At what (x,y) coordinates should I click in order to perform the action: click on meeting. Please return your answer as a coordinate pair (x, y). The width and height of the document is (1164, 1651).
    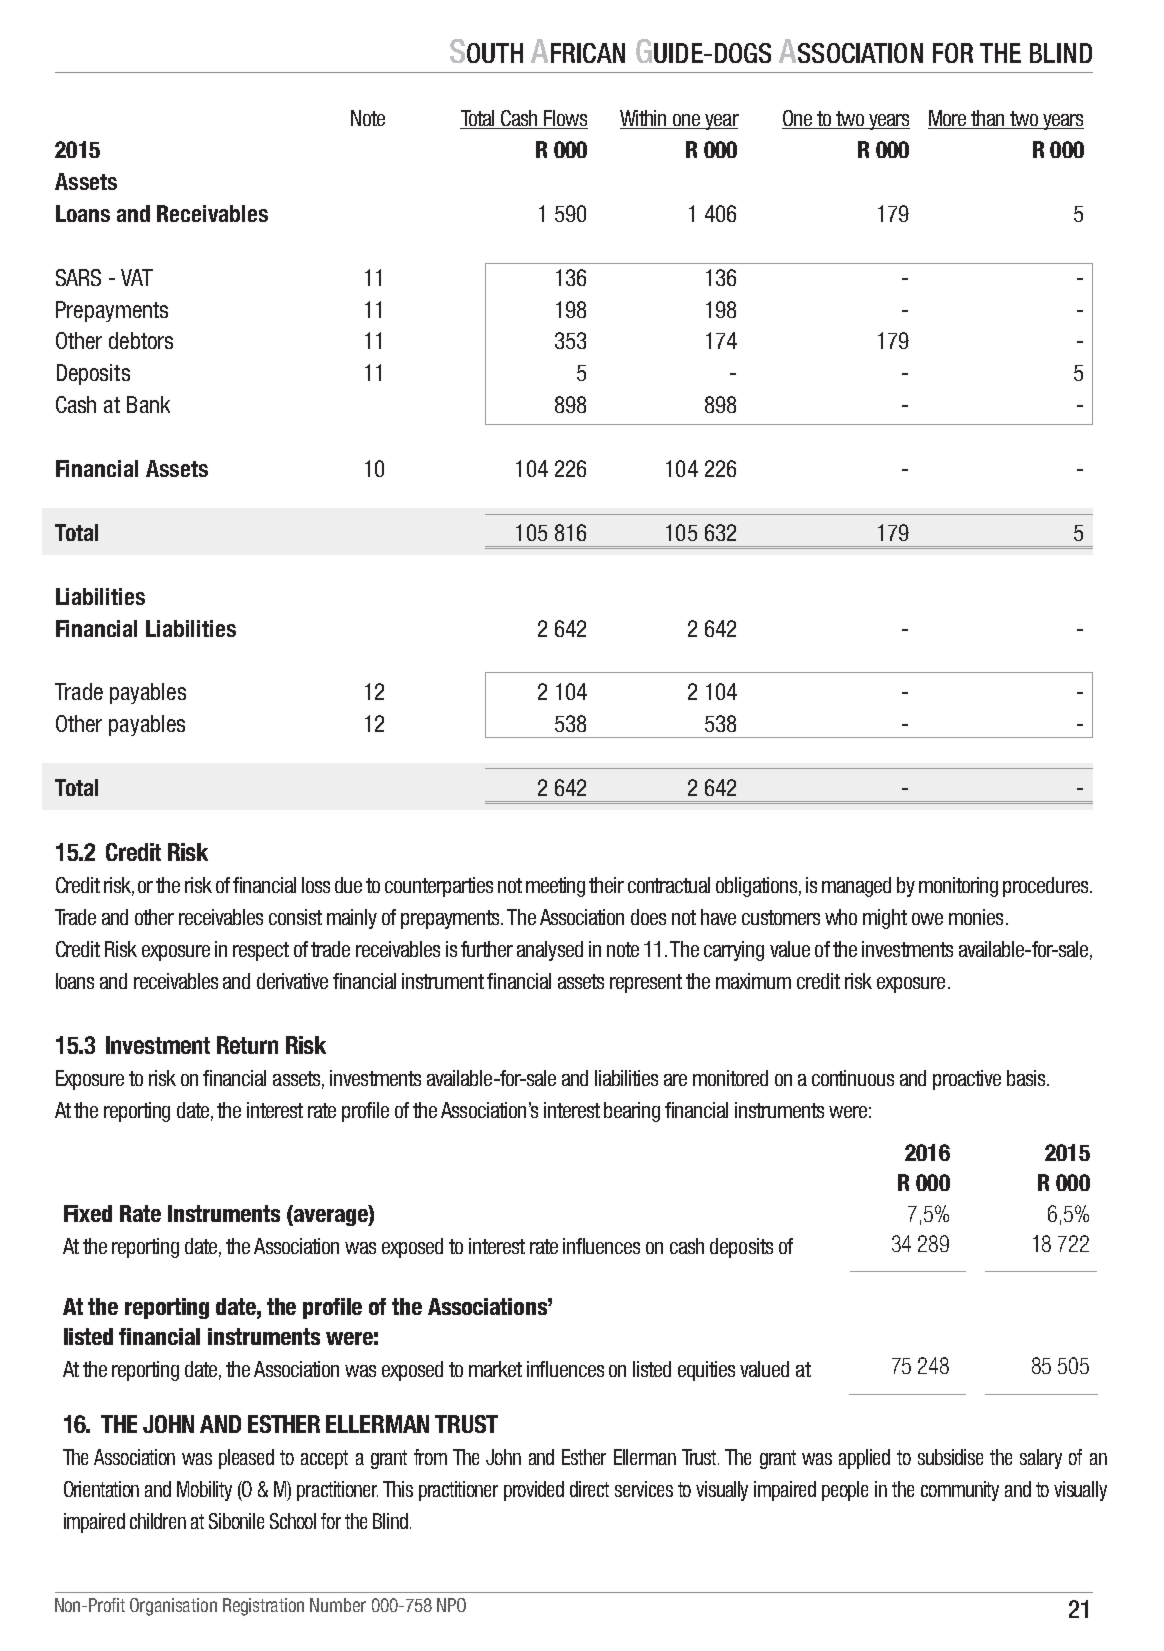
    Looking at the image, I should click on (555, 887).
